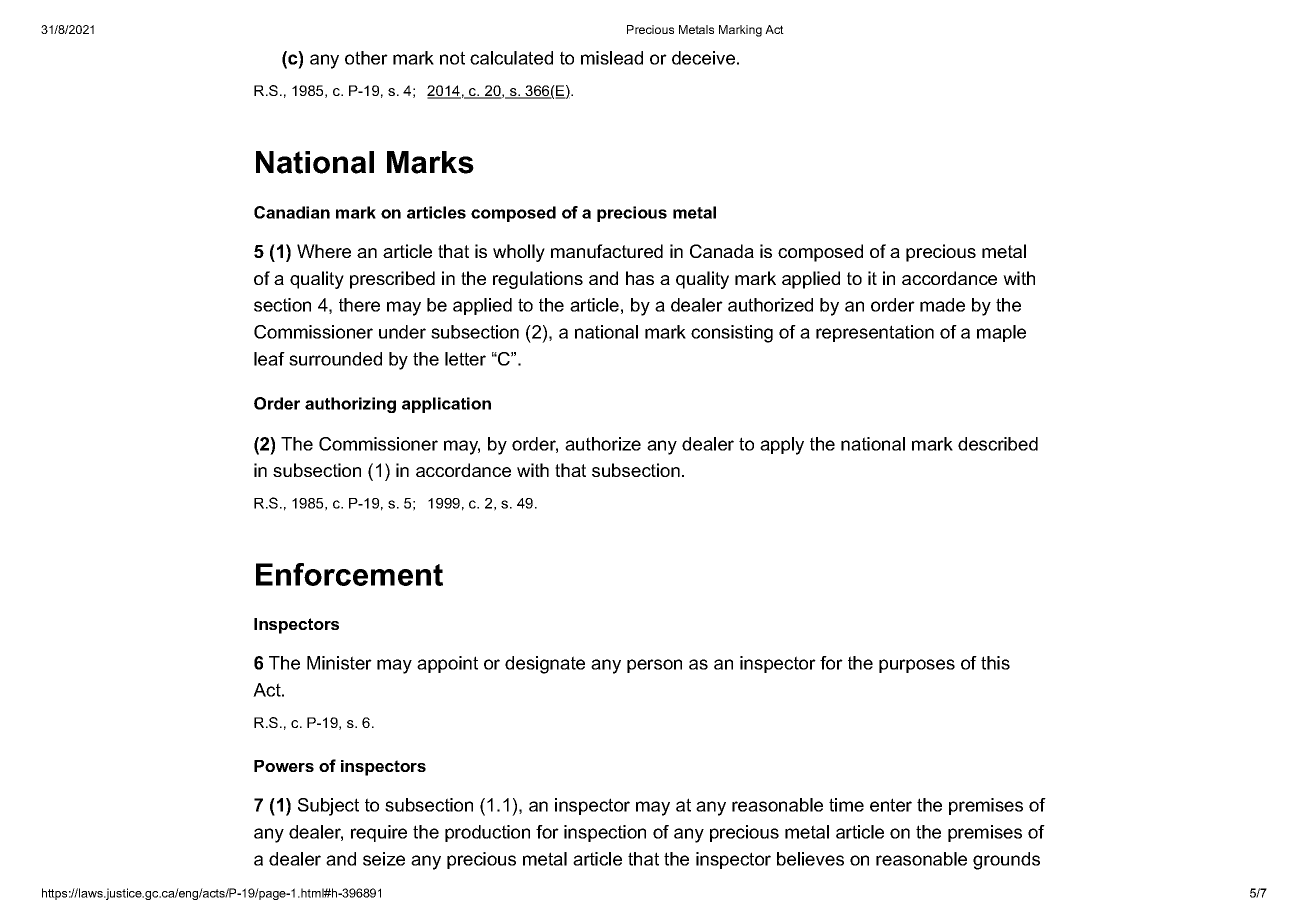 This image has height=924, width=1308. I want to click on mislead, so click(612, 58).
